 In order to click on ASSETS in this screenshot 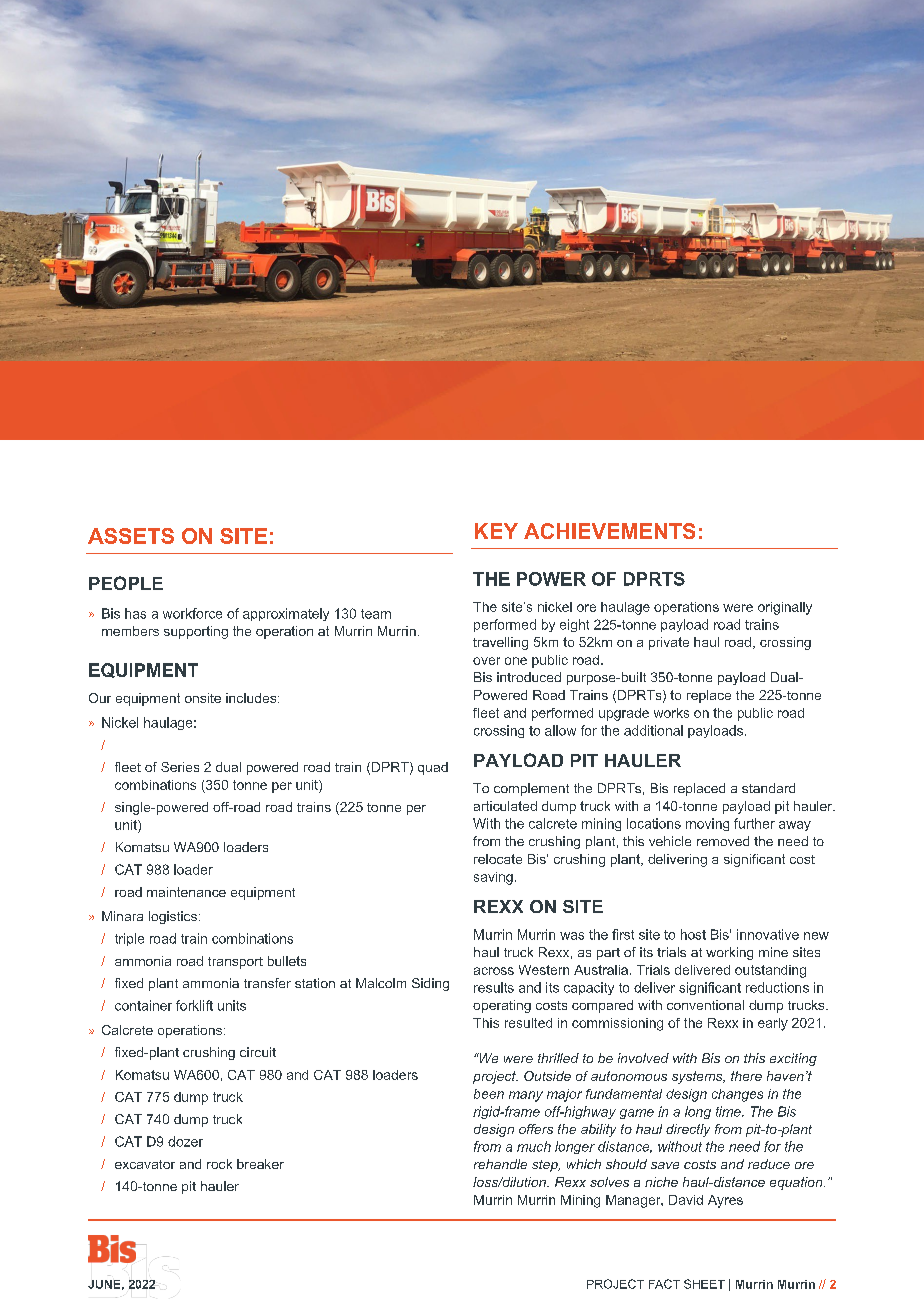, I will do `click(131, 536)`.
